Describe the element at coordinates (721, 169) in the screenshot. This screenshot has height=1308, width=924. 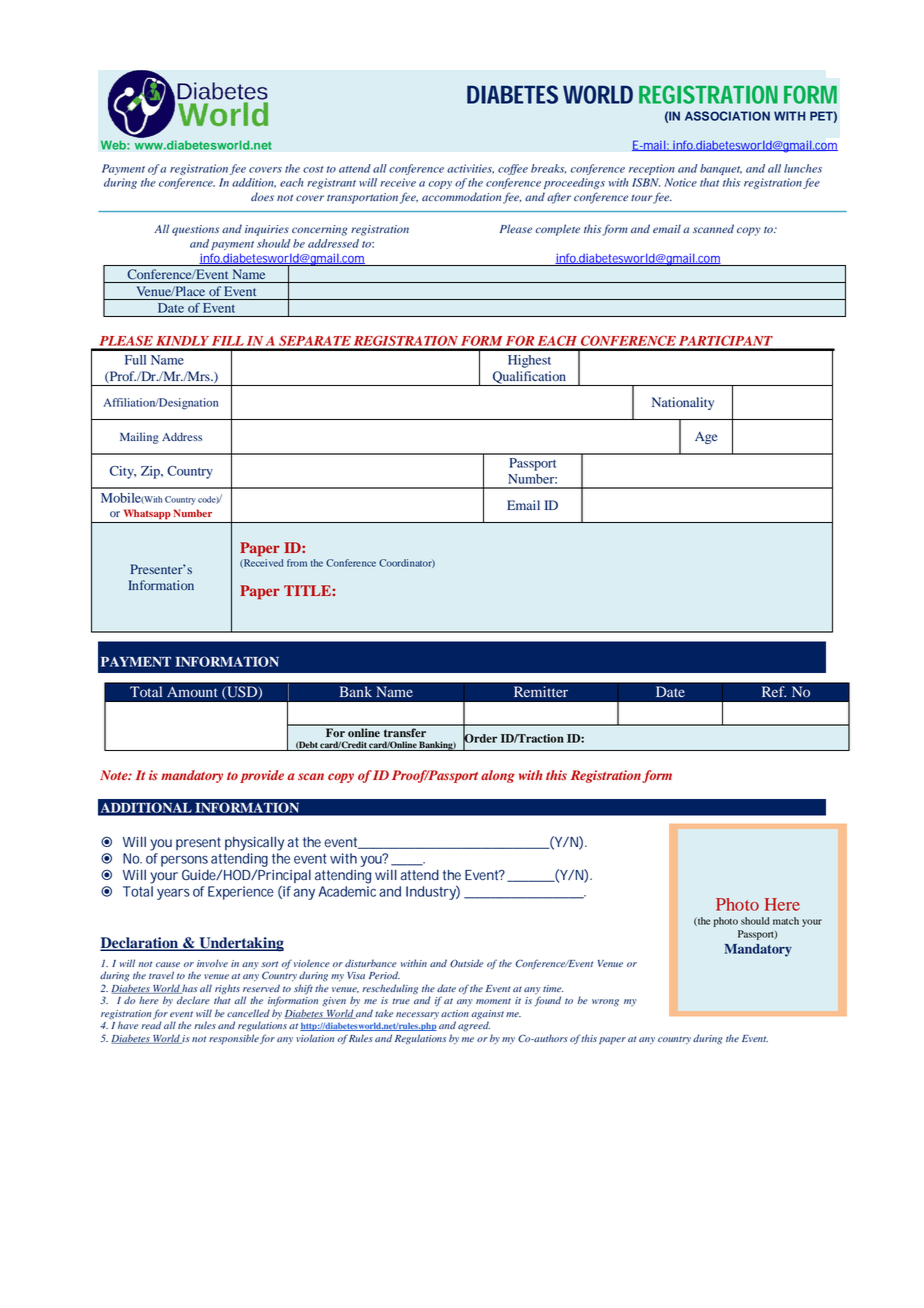
I see `banquet` at that location.
